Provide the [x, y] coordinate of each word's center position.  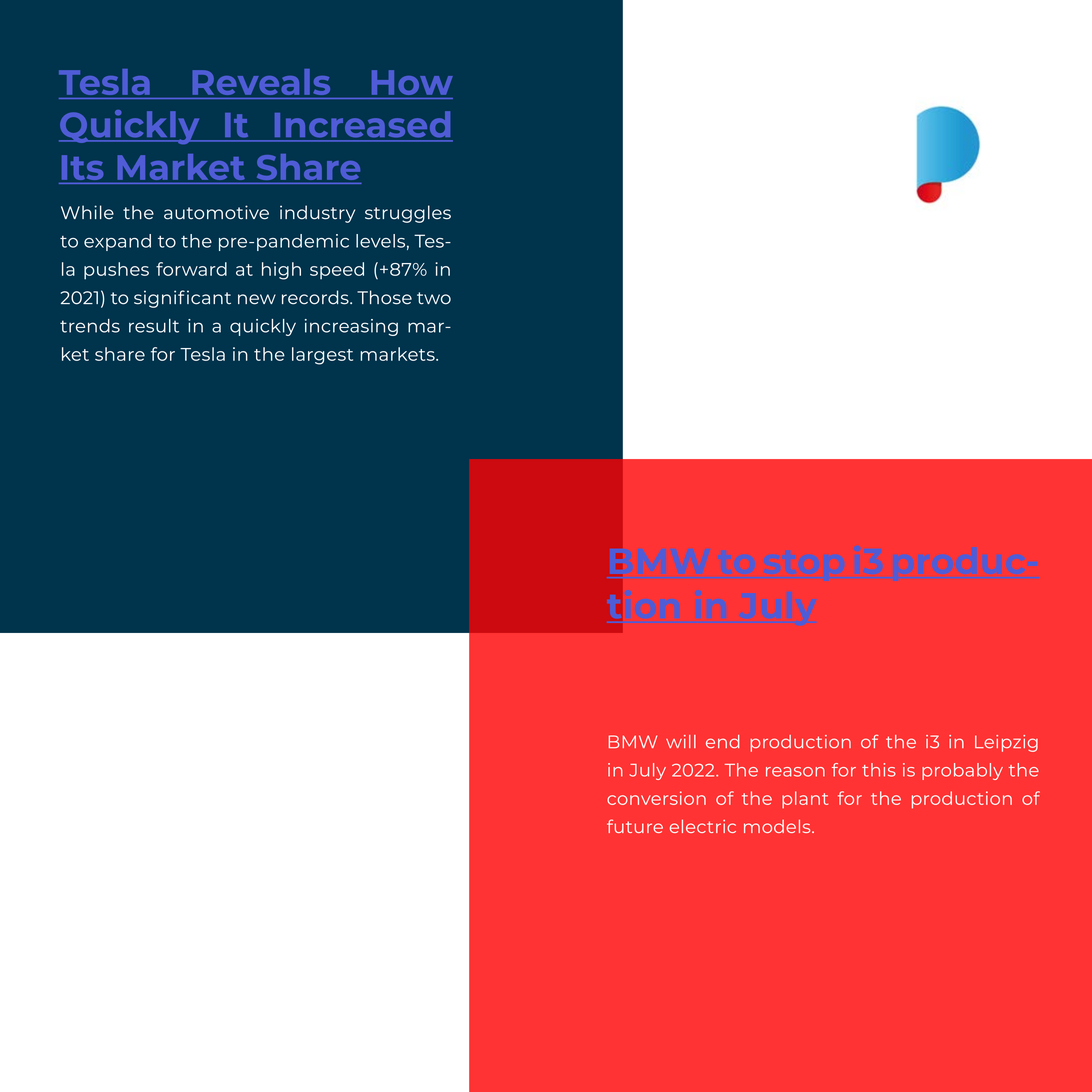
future [635, 826]
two [434, 298]
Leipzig [1006, 743]
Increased [362, 124]
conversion [656, 798]
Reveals [261, 82]
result [154, 326]
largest [322, 356]
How [412, 82]
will [681, 741]
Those [384, 297]
